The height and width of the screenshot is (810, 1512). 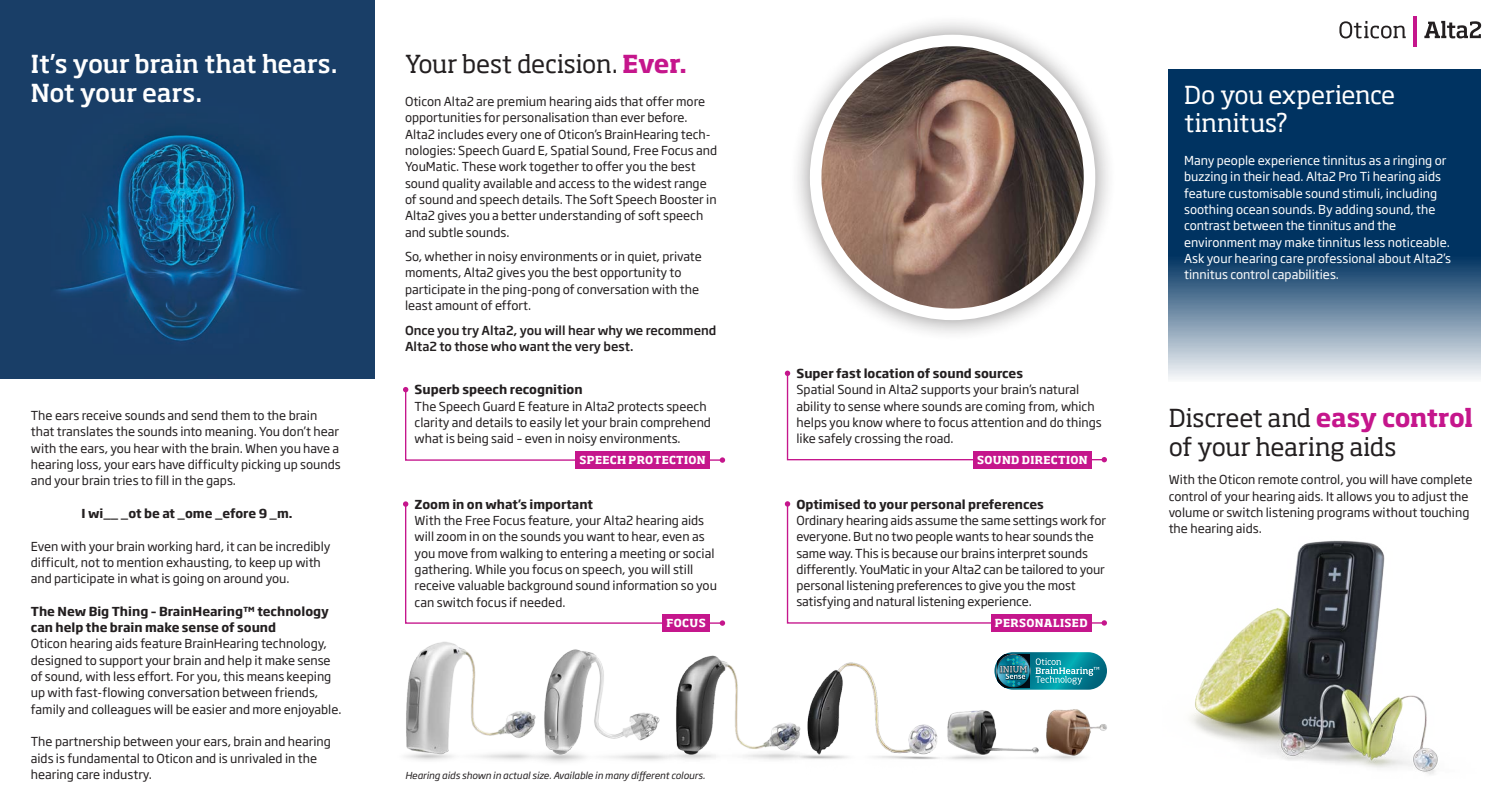 I want to click on ringing, so click(x=1412, y=161).
